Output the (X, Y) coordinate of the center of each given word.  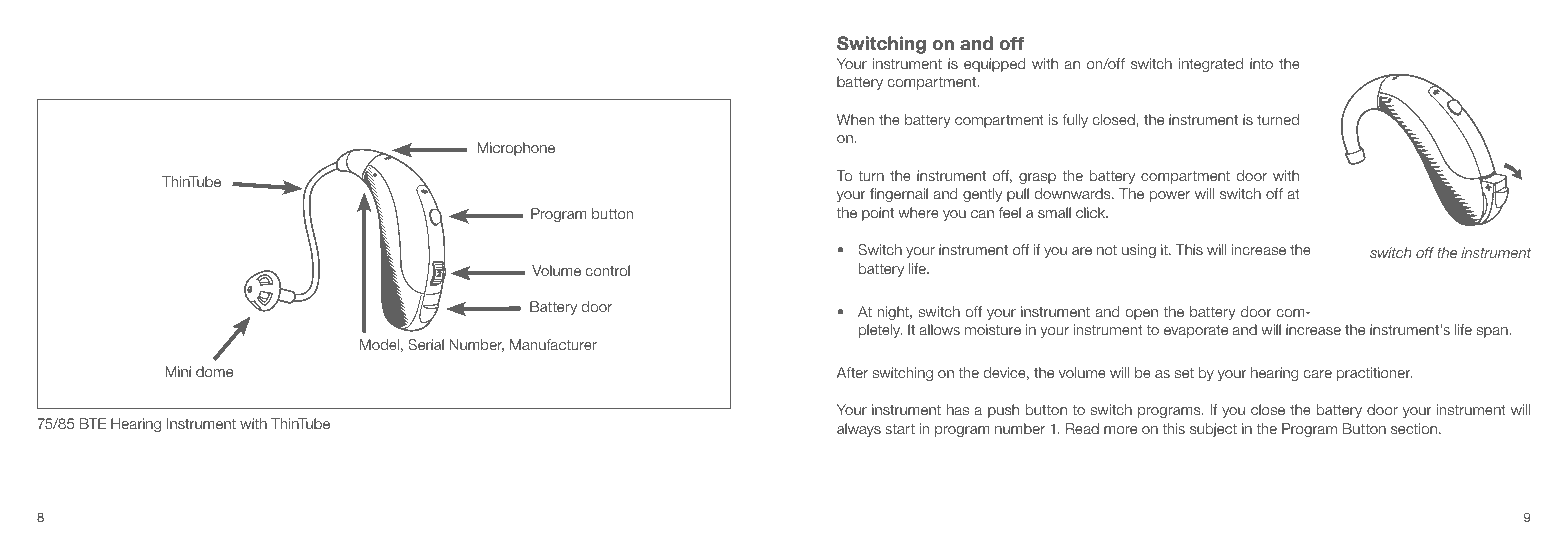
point (878, 214)
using (1139, 251)
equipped (994, 65)
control (608, 270)
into (1261, 63)
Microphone (516, 149)
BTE (93, 423)
